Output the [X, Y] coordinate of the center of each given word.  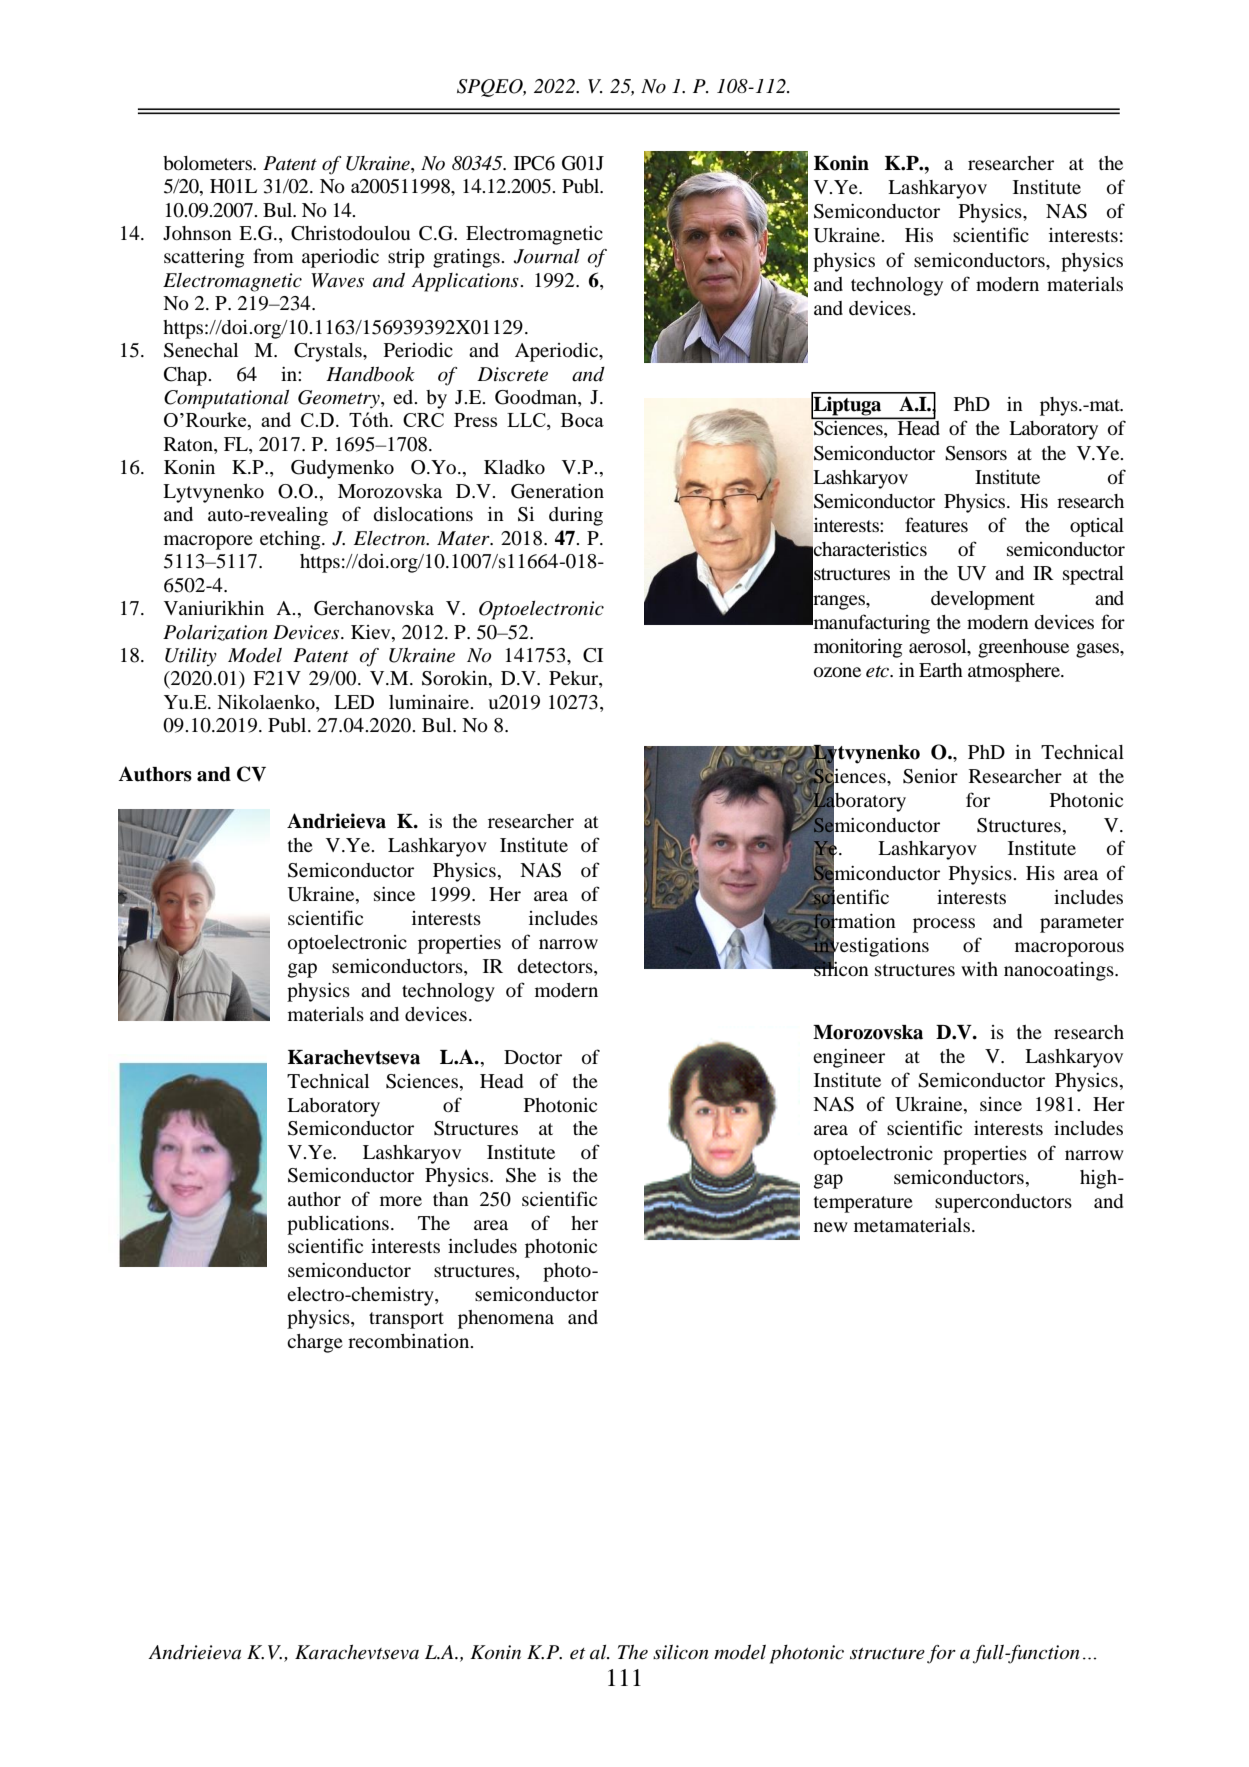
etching [291, 540]
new [831, 1227]
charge [315, 1343]
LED [354, 702]
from [273, 255]
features [936, 524]
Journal [546, 256]
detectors [556, 967]
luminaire [430, 702]
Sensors [976, 453]
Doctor [533, 1057]
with [979, 969]
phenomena [506, 1319]
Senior [930, 776]
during [576, 516]
